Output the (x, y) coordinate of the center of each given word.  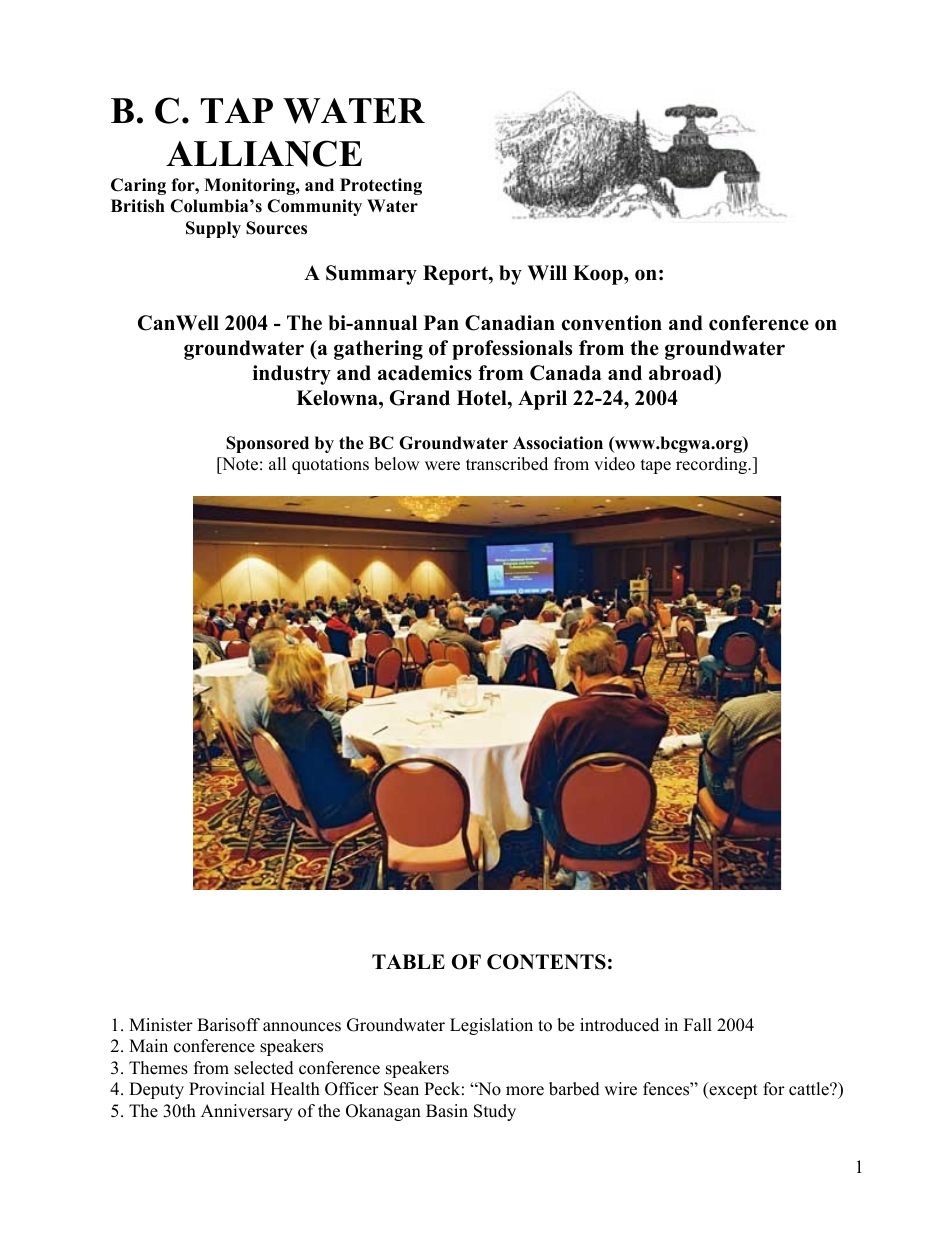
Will (547, 272)
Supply (213, 229)
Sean (401, 1089)
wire (620, 1089)
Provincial (227, 1089)
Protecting (381, 186)
